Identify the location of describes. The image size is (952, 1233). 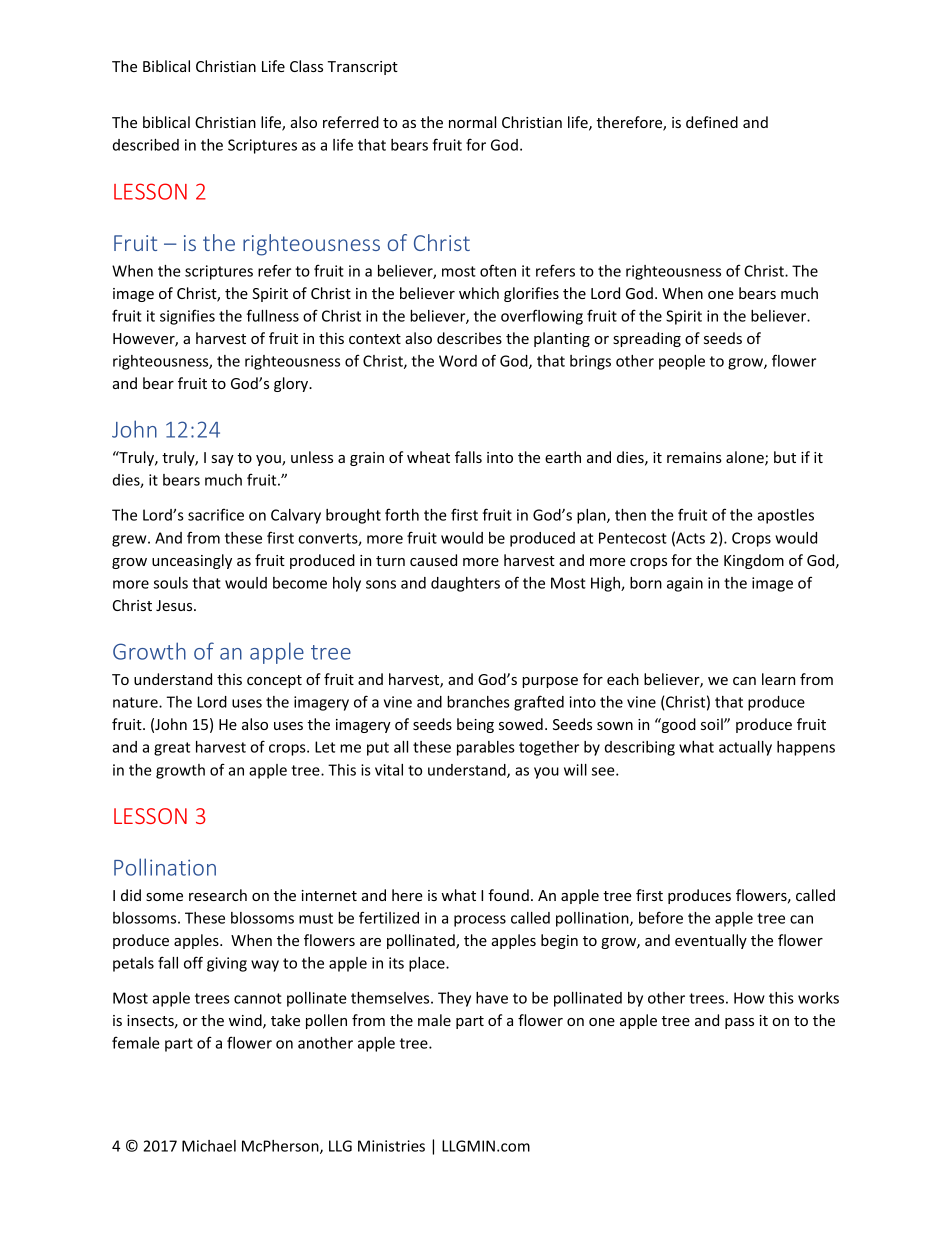
(469, 338).
